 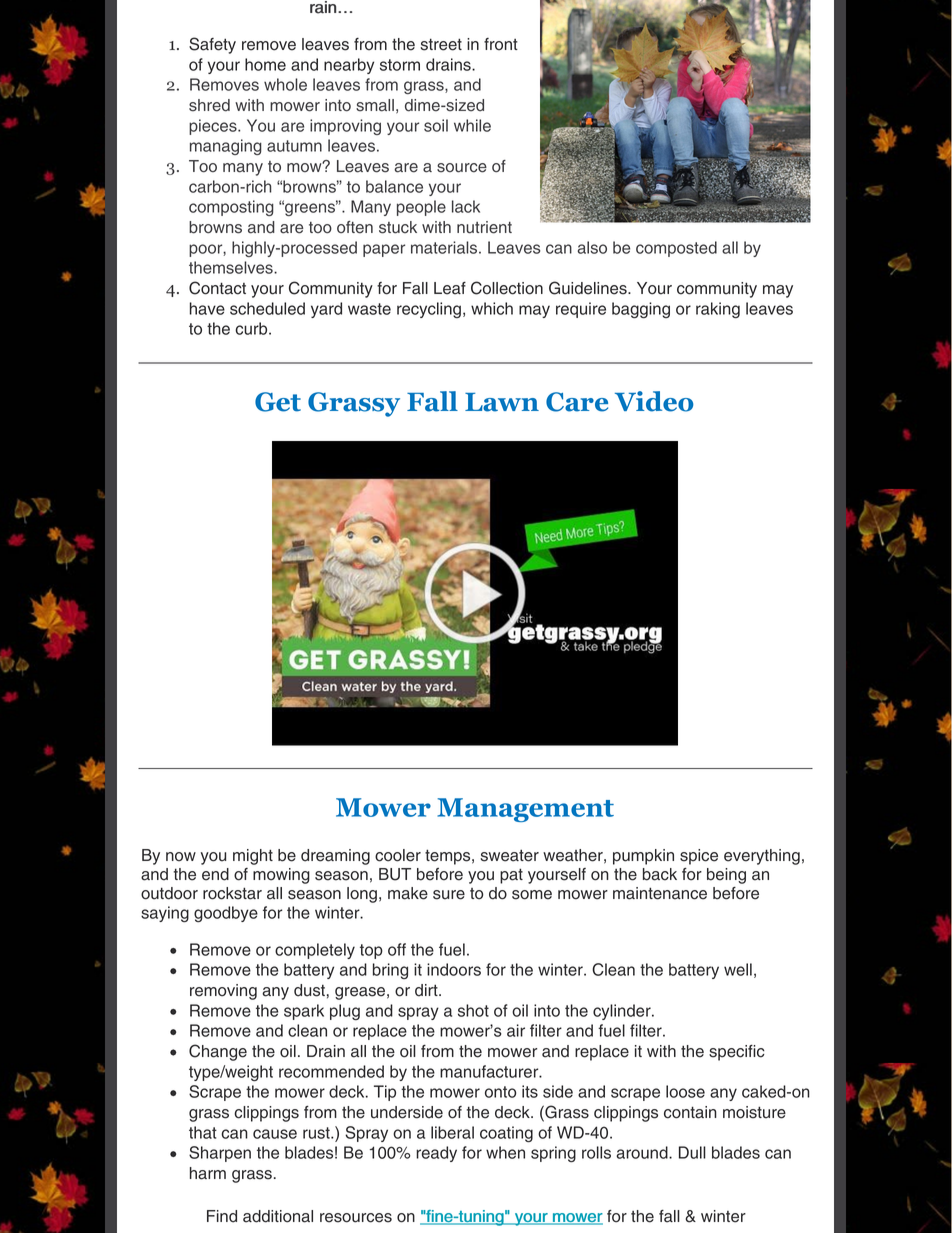 What do you see at coordinates (265, 64) in the screenshot?
I see `home` at bounding box center [265, 64].
